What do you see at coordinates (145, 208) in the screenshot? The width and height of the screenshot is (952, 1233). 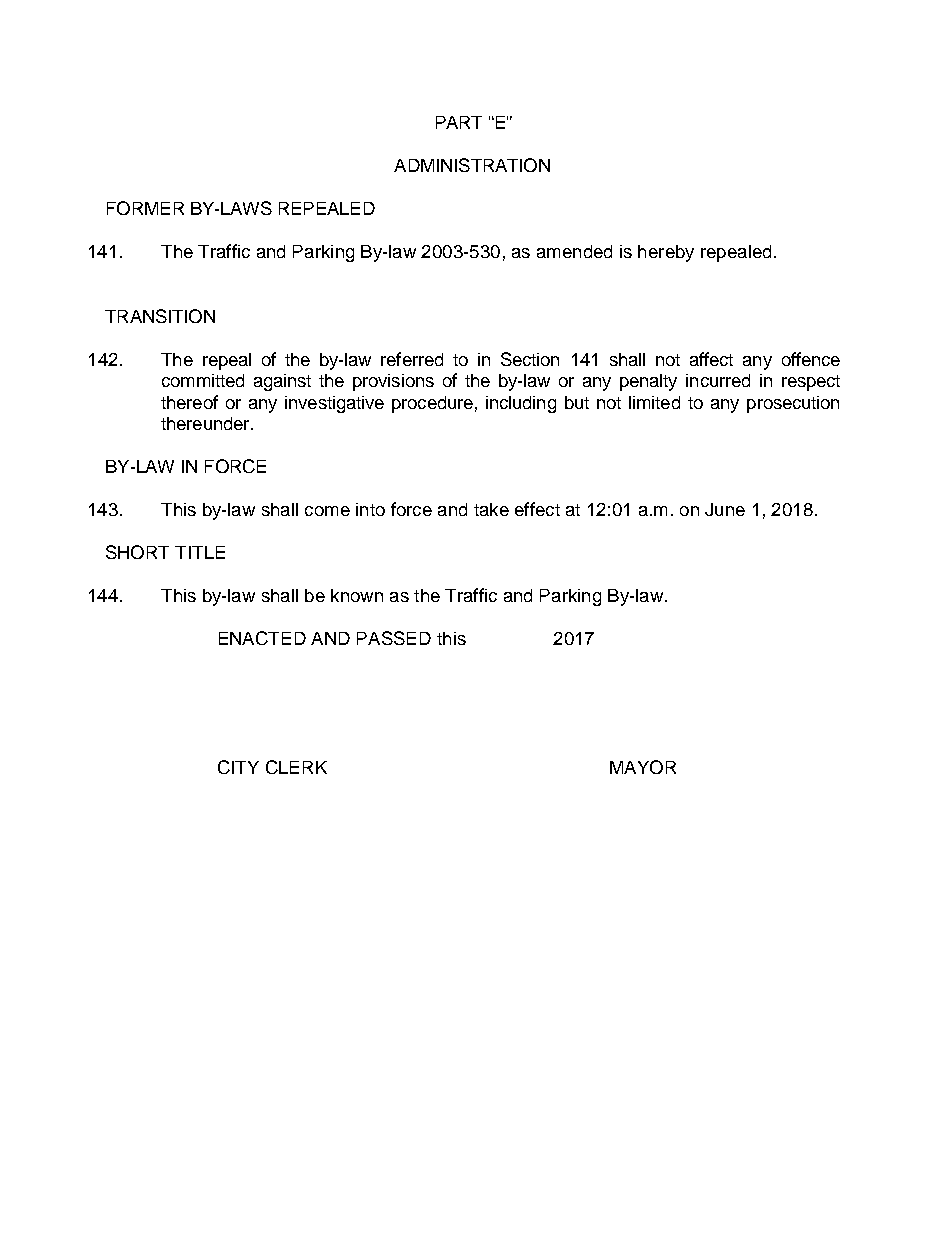 I see `FORMER` at bounding box center [145, 208].
